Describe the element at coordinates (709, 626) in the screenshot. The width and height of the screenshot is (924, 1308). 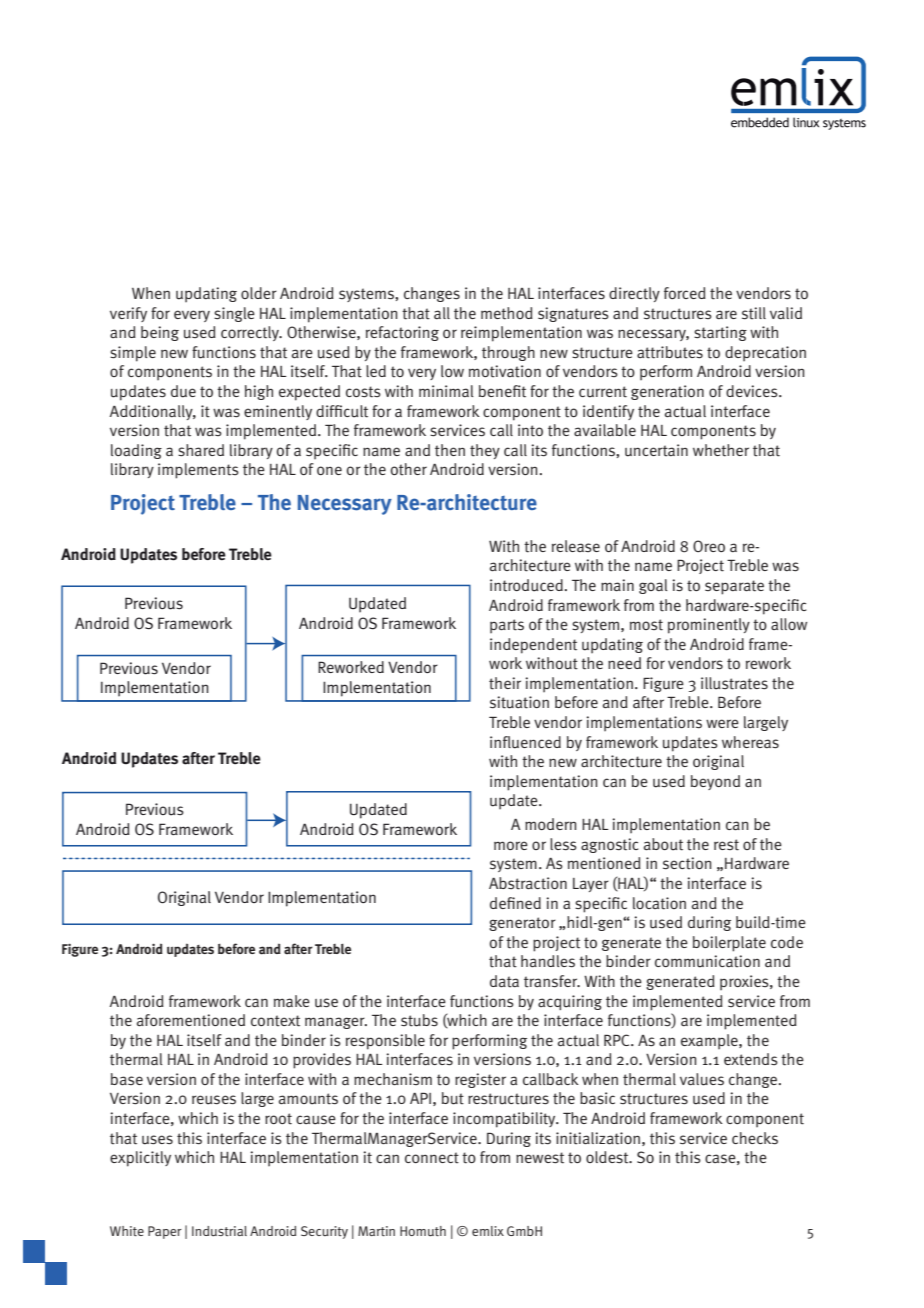
I see `prominently` at that location.
